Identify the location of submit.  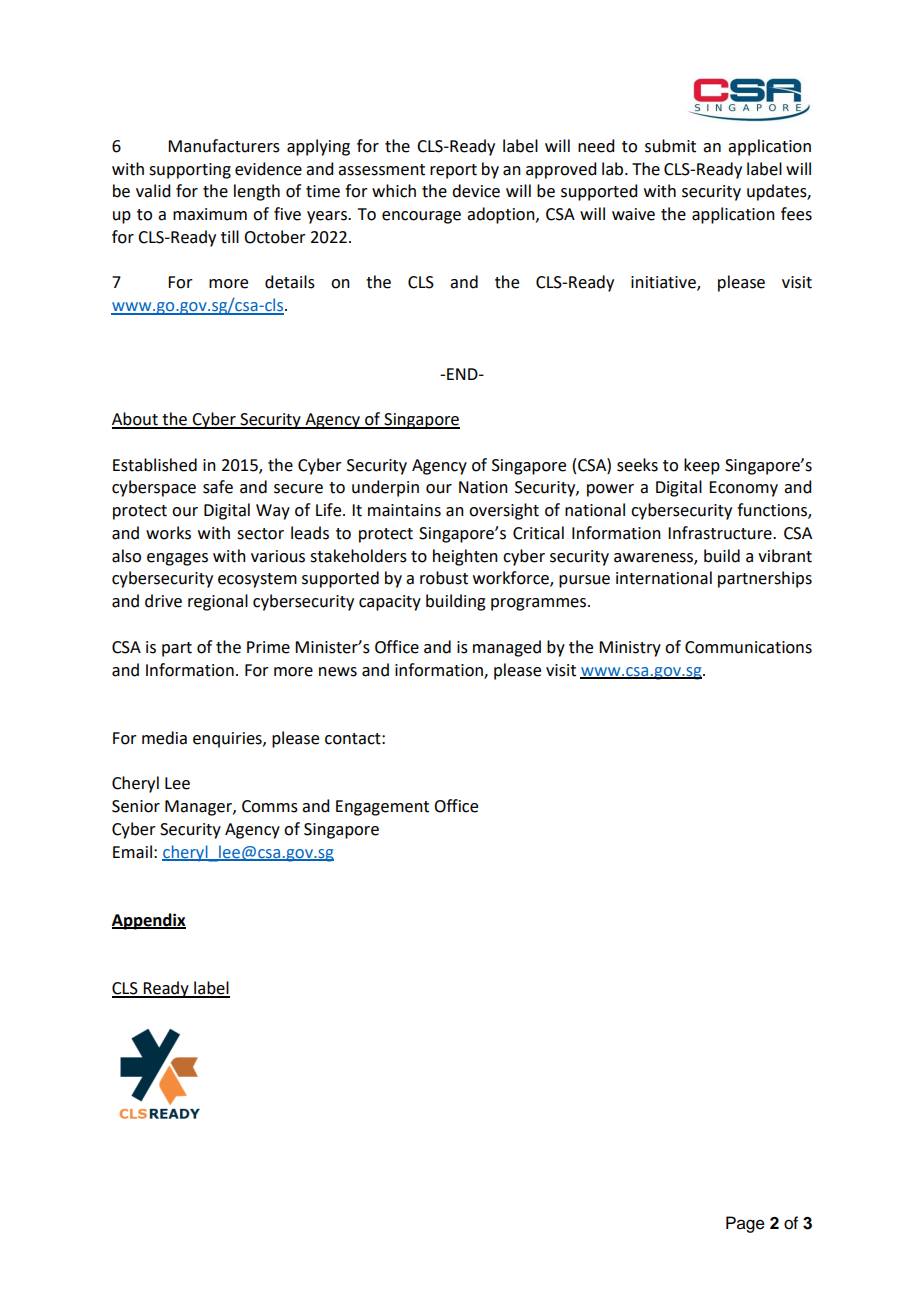
(670, 146).
